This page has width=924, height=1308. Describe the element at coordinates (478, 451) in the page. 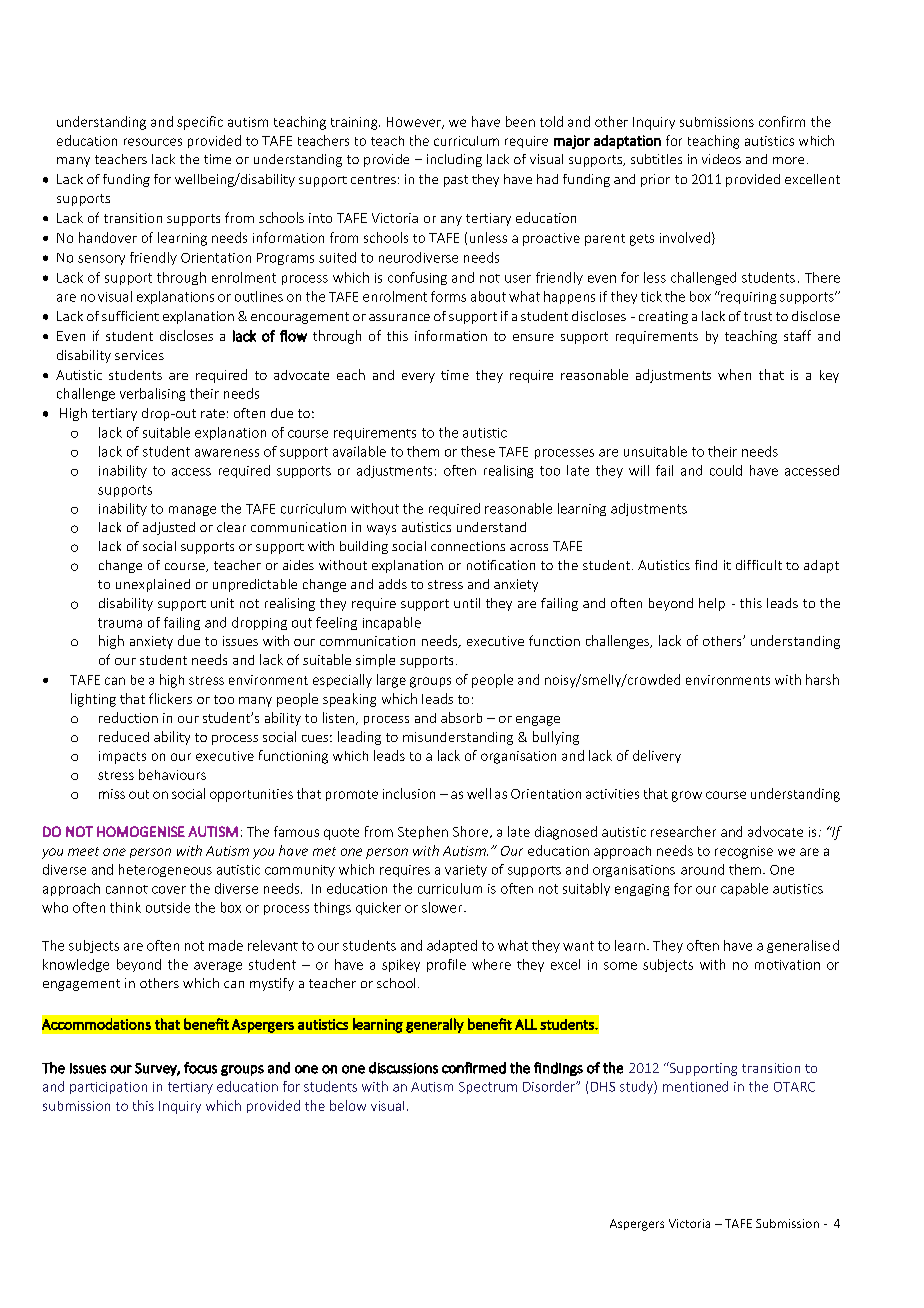

I see `these` at that location.
